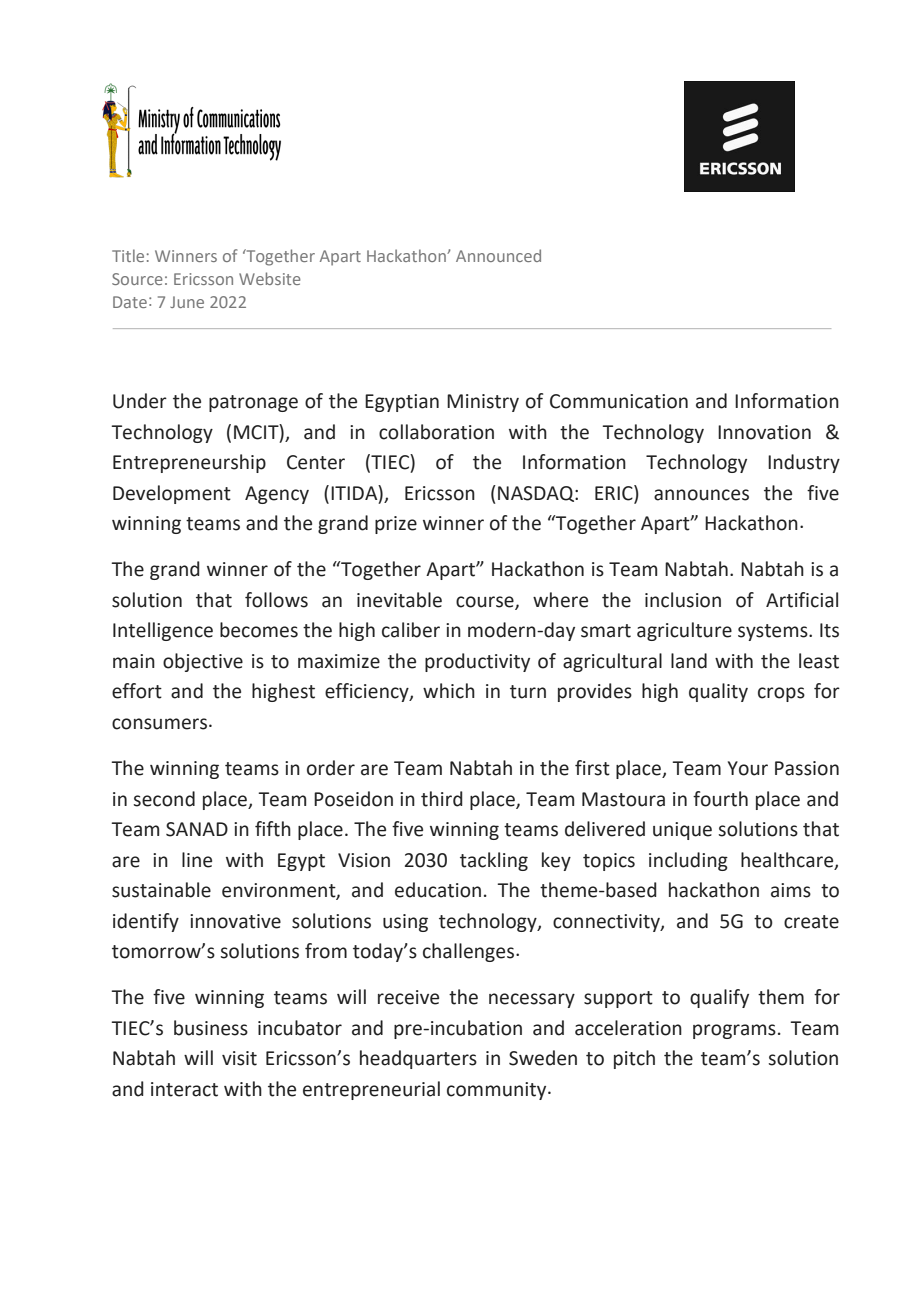  Describe the element at coordinates (159, 724) in the screenshot. I see `consumers` at that location.
